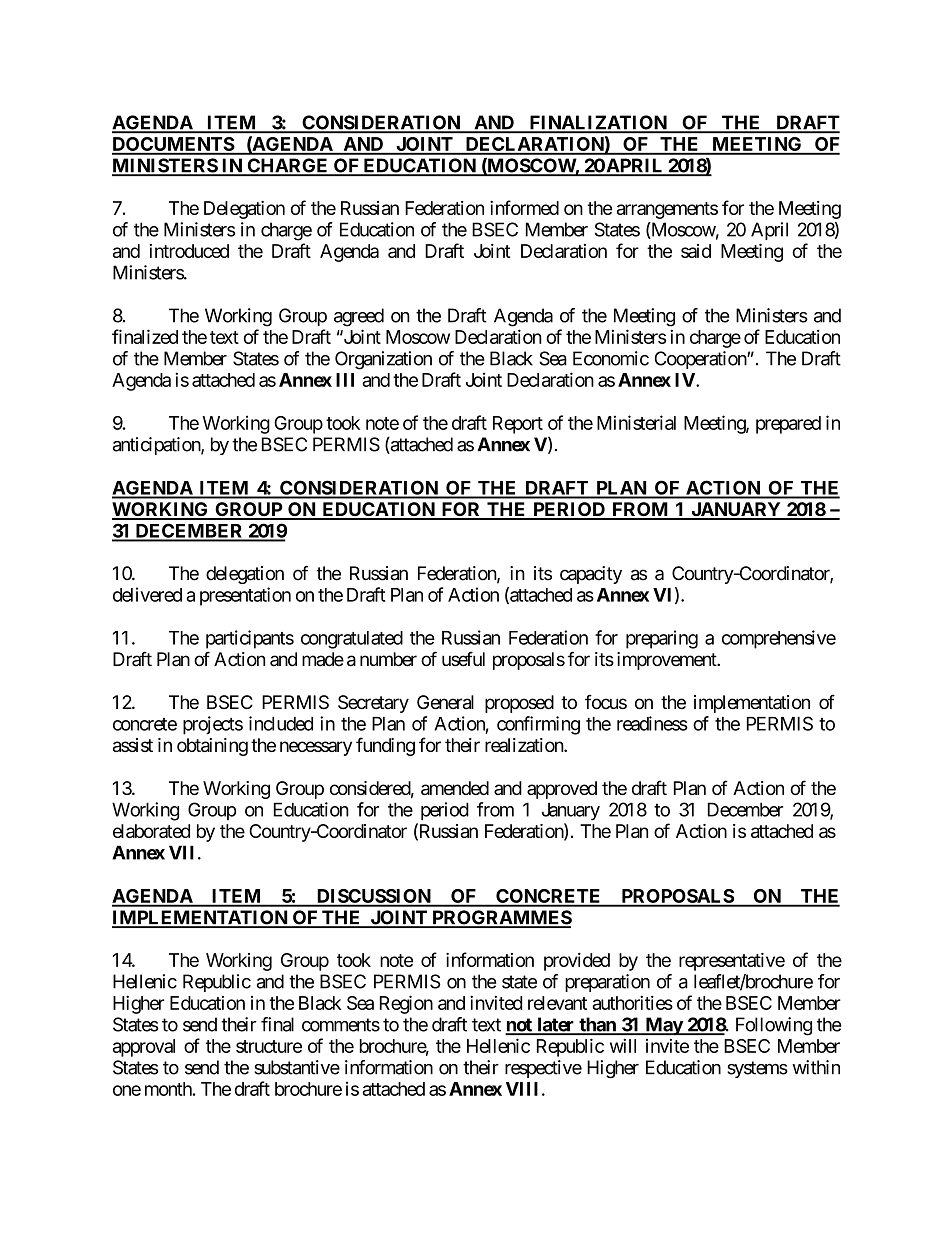  What do you see at coordinates (662, 639) in the screenshot?
I see `preparing` at bounding box center [662, 639].
